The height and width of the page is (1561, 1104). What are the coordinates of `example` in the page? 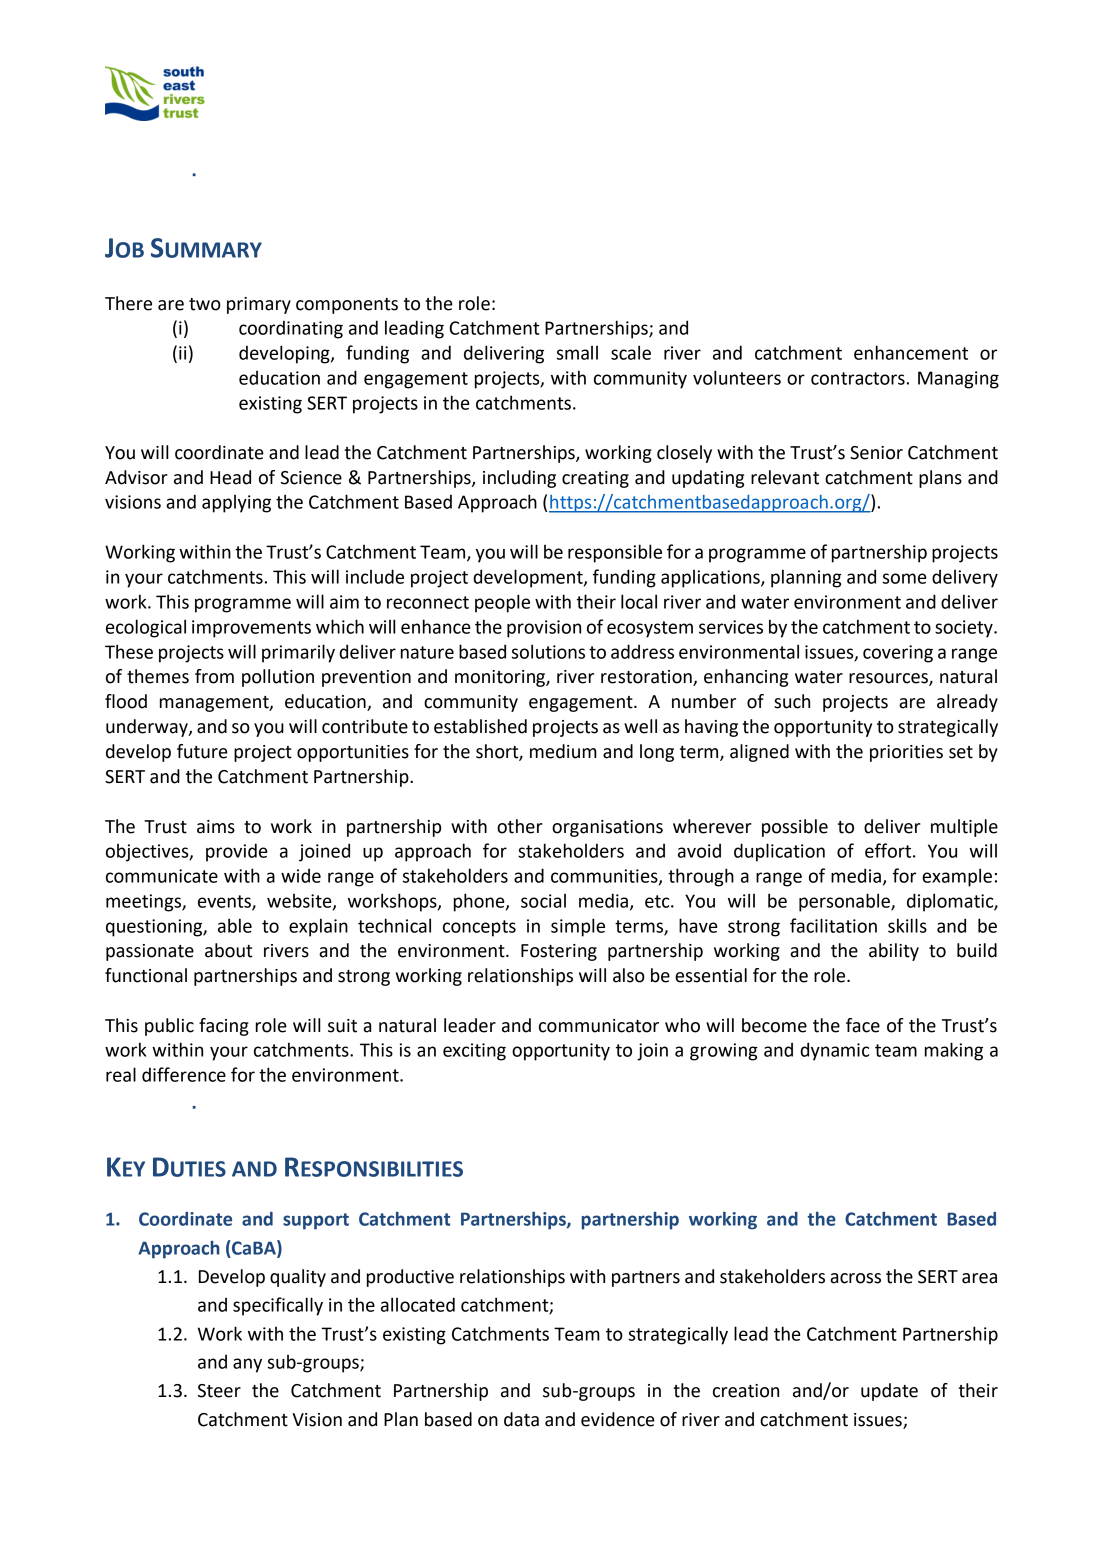 It's located at (957, 877).
